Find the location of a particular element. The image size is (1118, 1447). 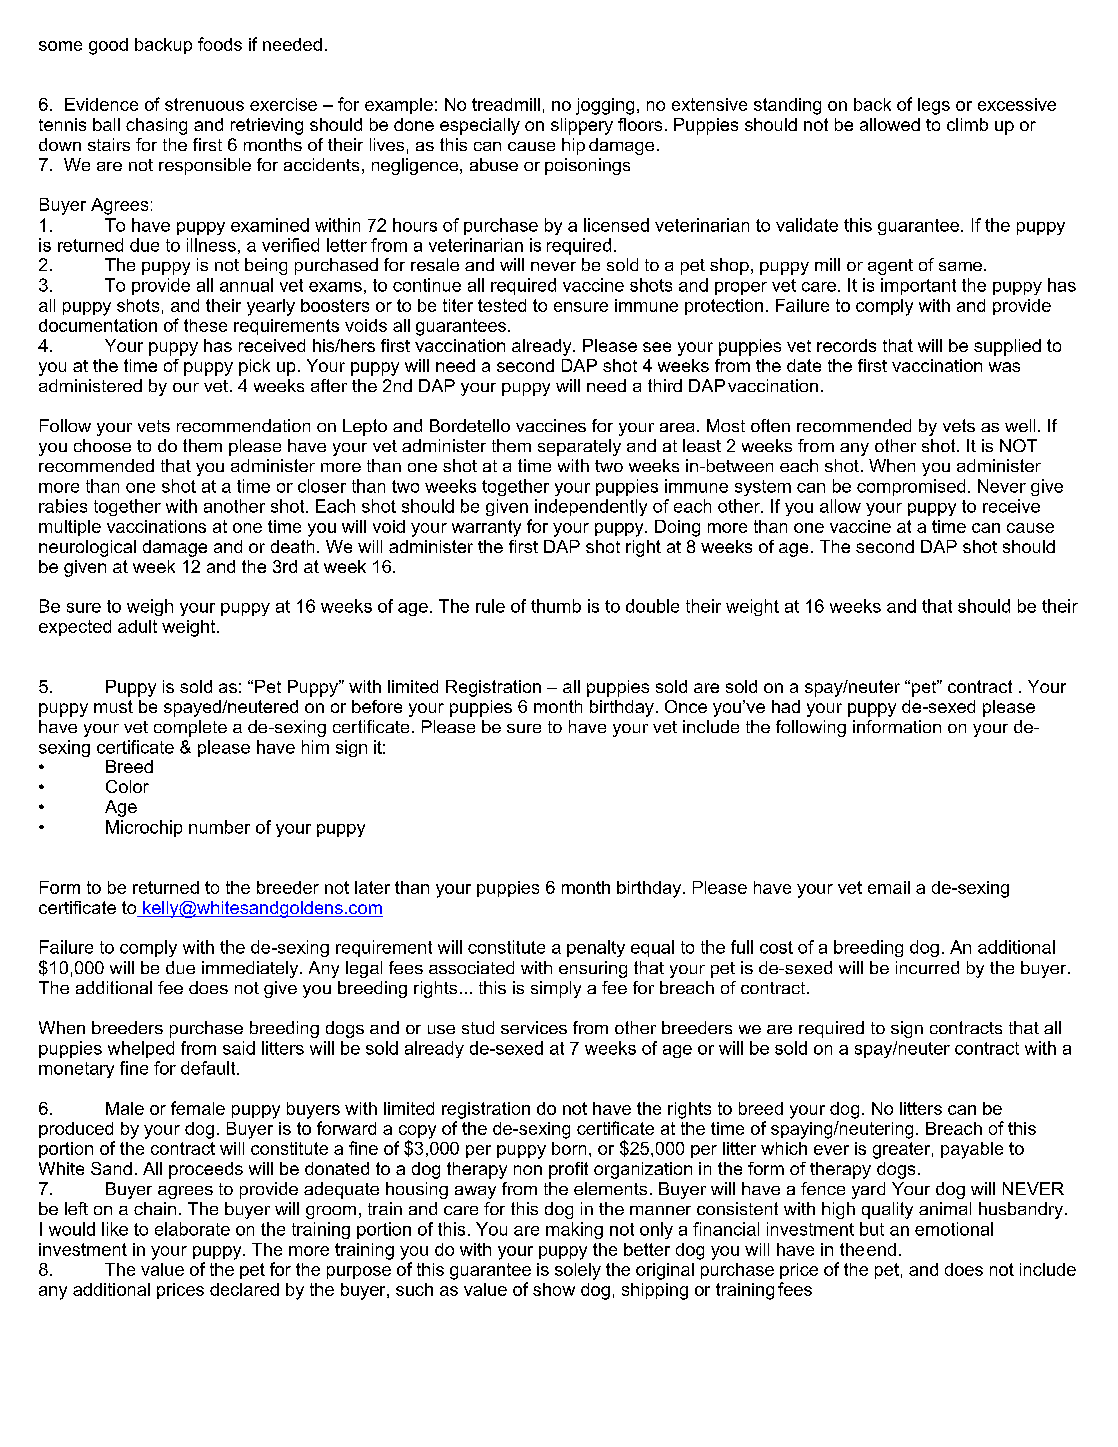

elaborate is located at coordinates (192, 1229).
